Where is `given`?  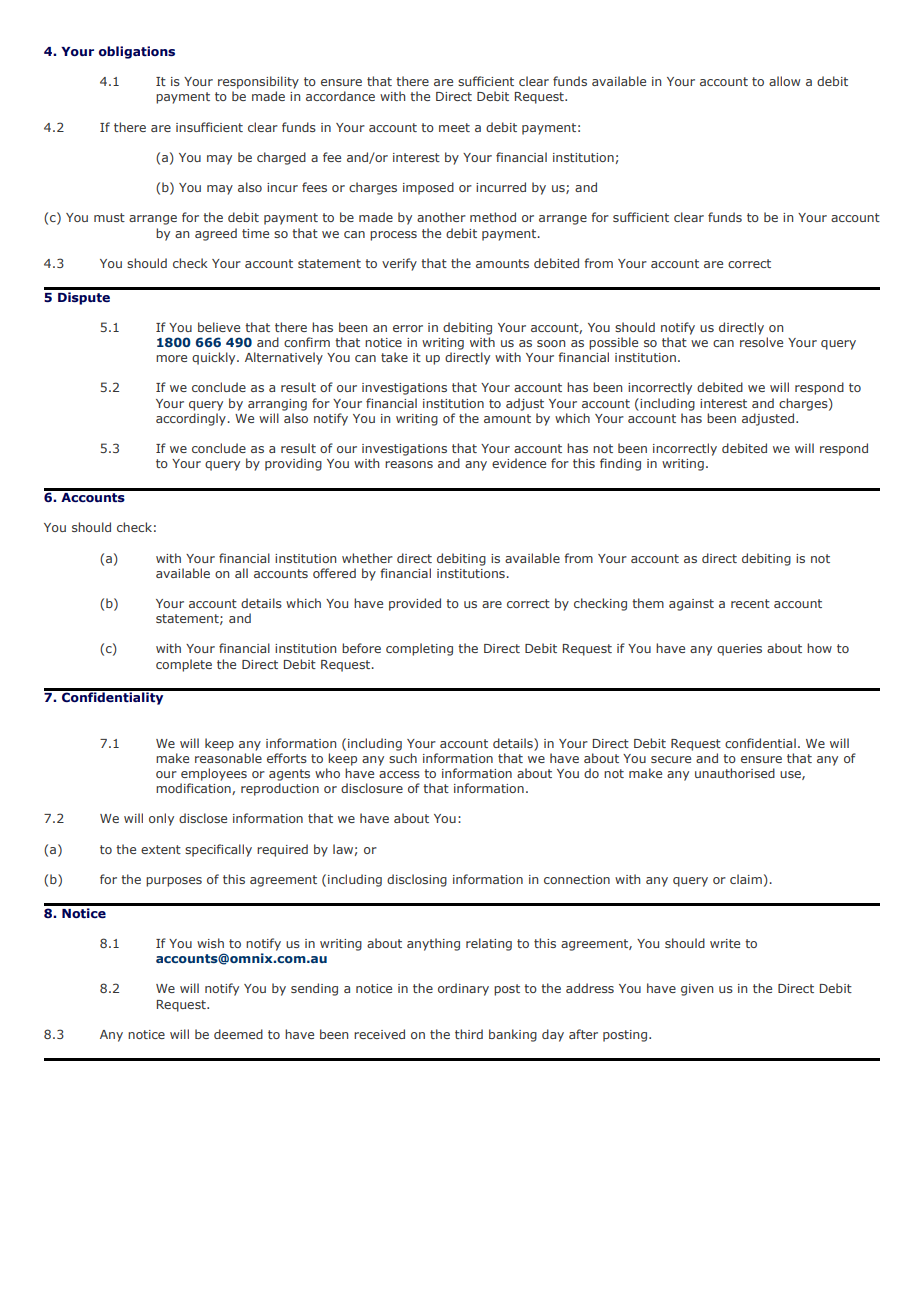
given is located at coordinates (697, 990).
